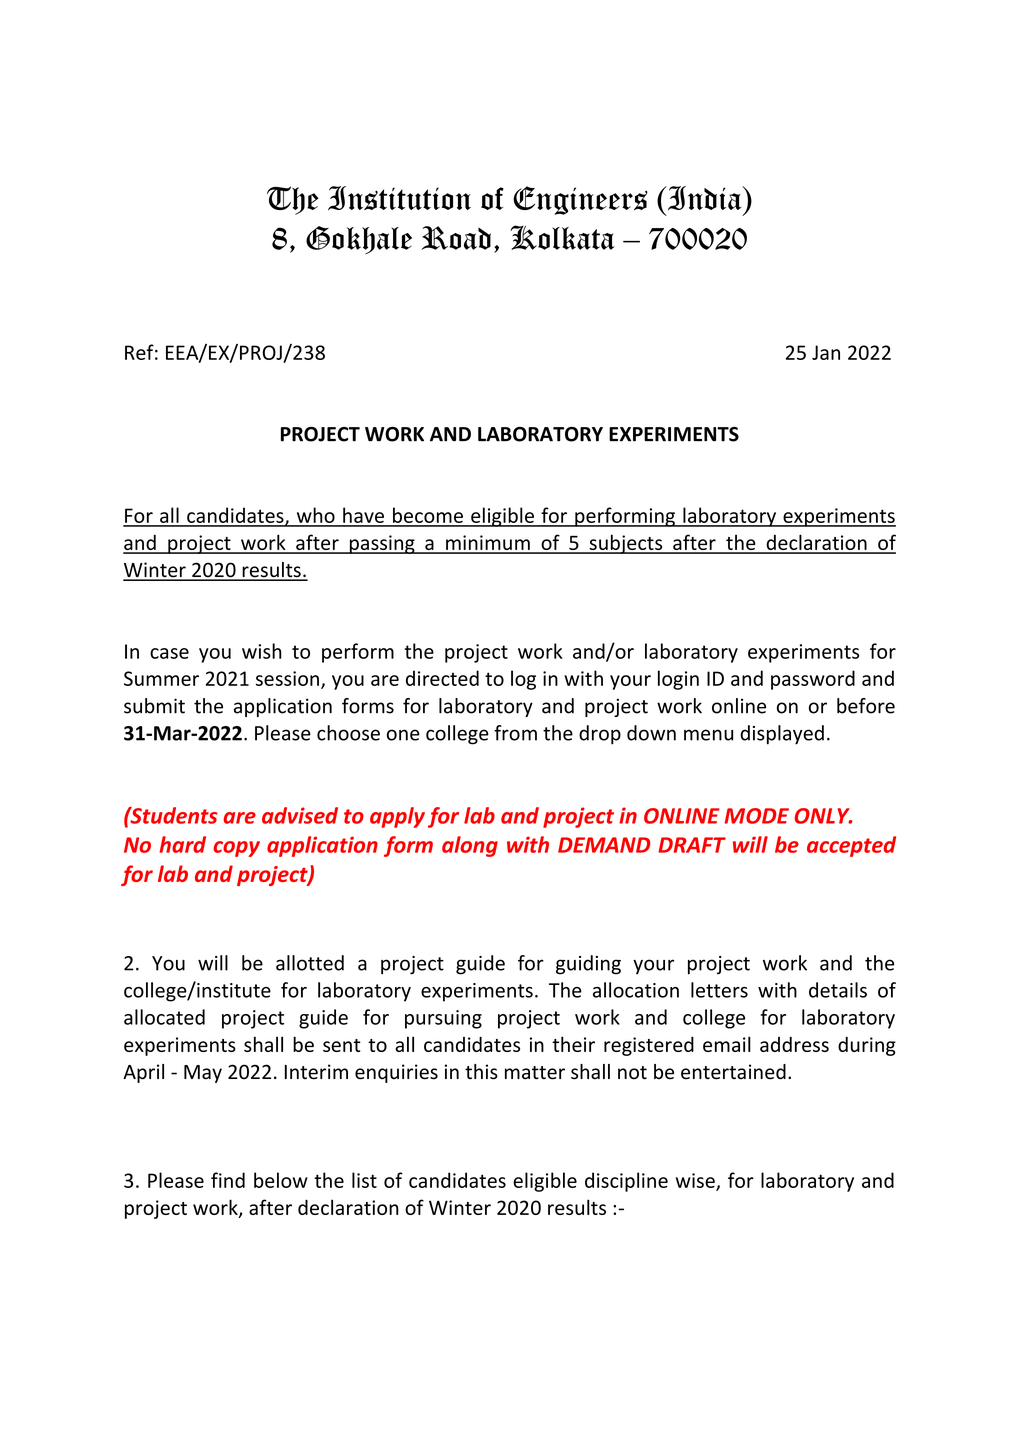 This screenshot has width=1019, height=1442. What do you see at coordinates (399, 198) in the screenshot?
I see `Institution` at bounding box center [399, 198].
